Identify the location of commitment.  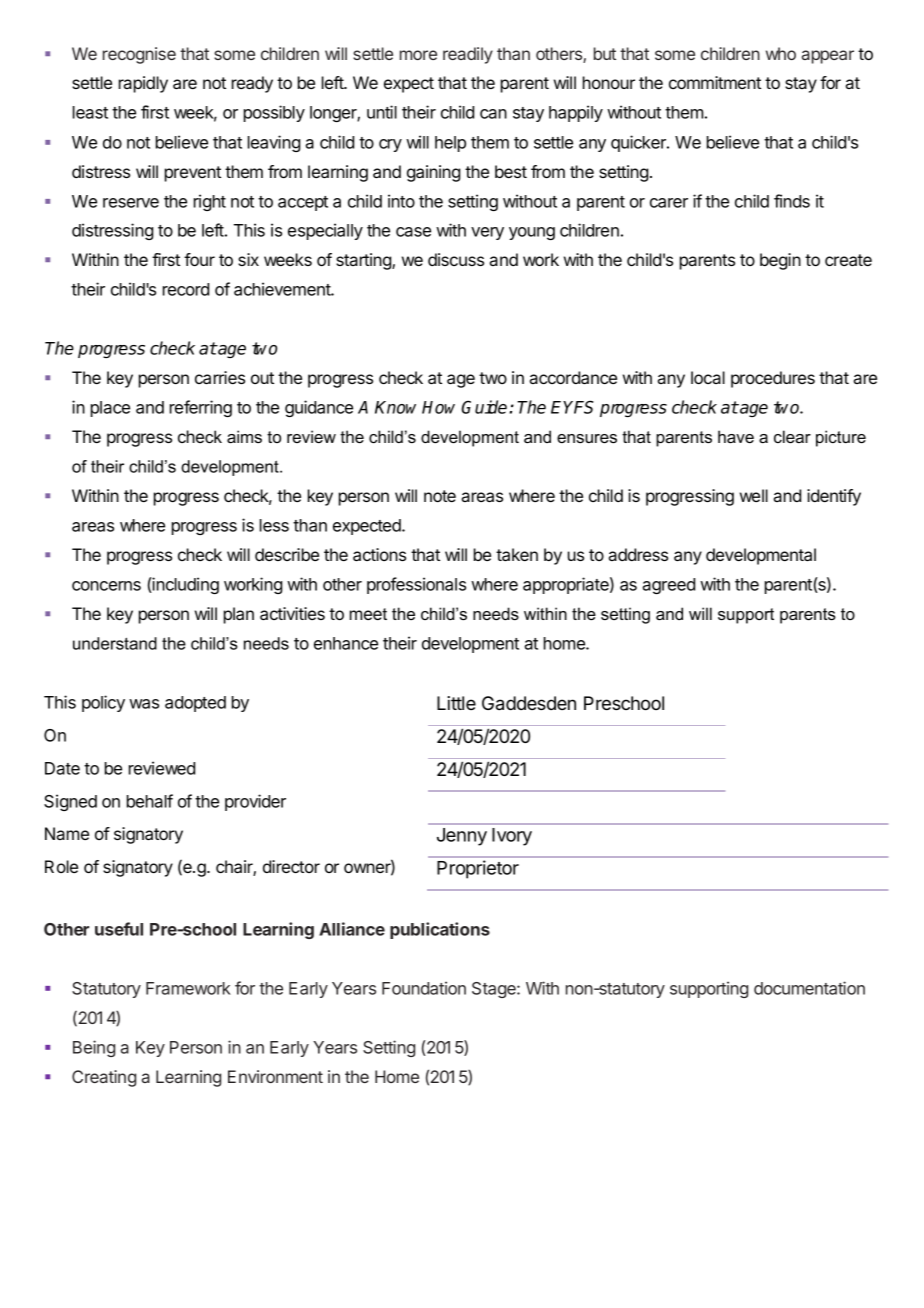
(715, 82).
